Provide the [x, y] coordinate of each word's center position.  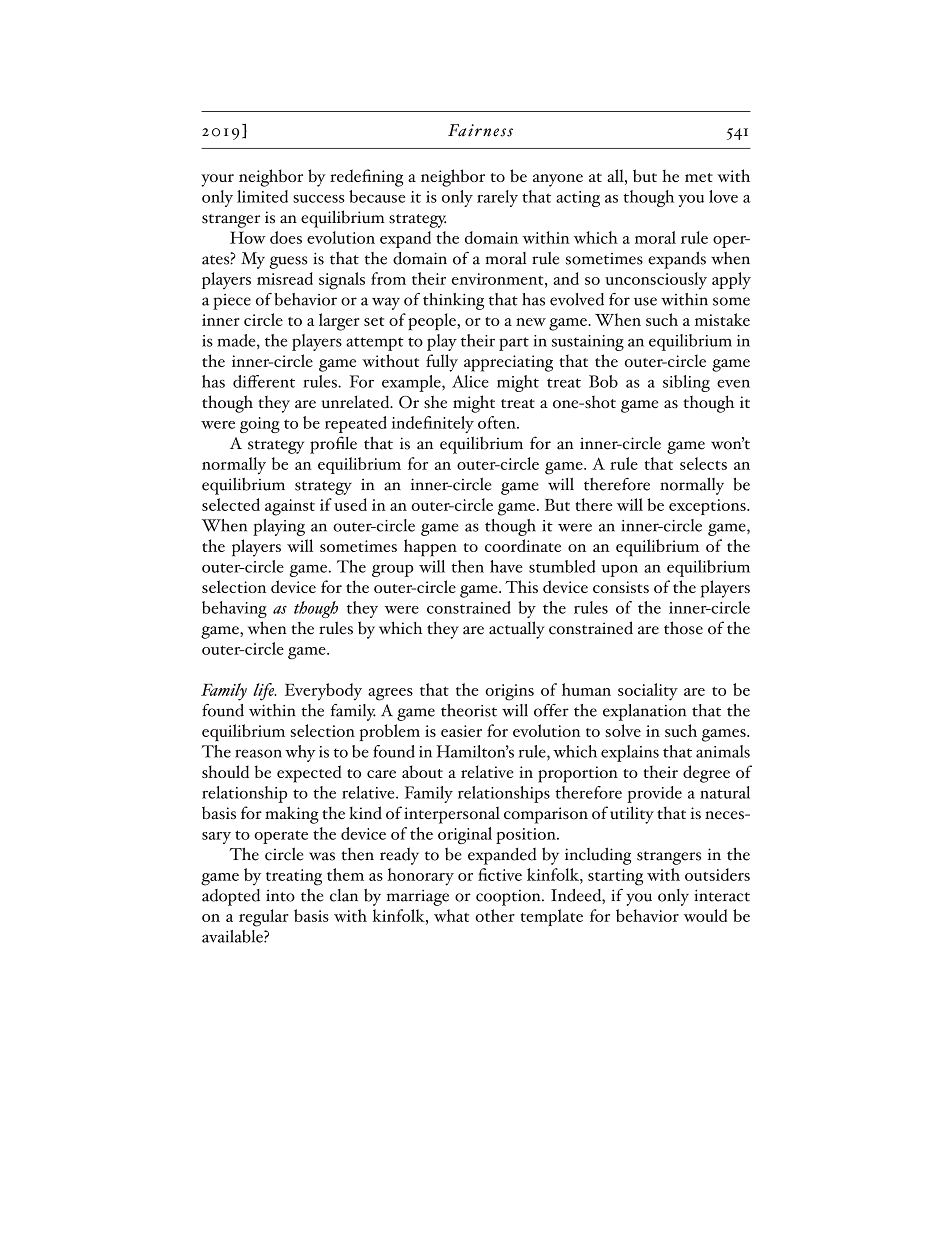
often [498, 422]
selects [703, 463]
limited [262, 196]
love [723, 196]
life [264, 692]
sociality [648, 692]
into [280, 896]
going [260, 425]
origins [509, 692]
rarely [497, 198]
